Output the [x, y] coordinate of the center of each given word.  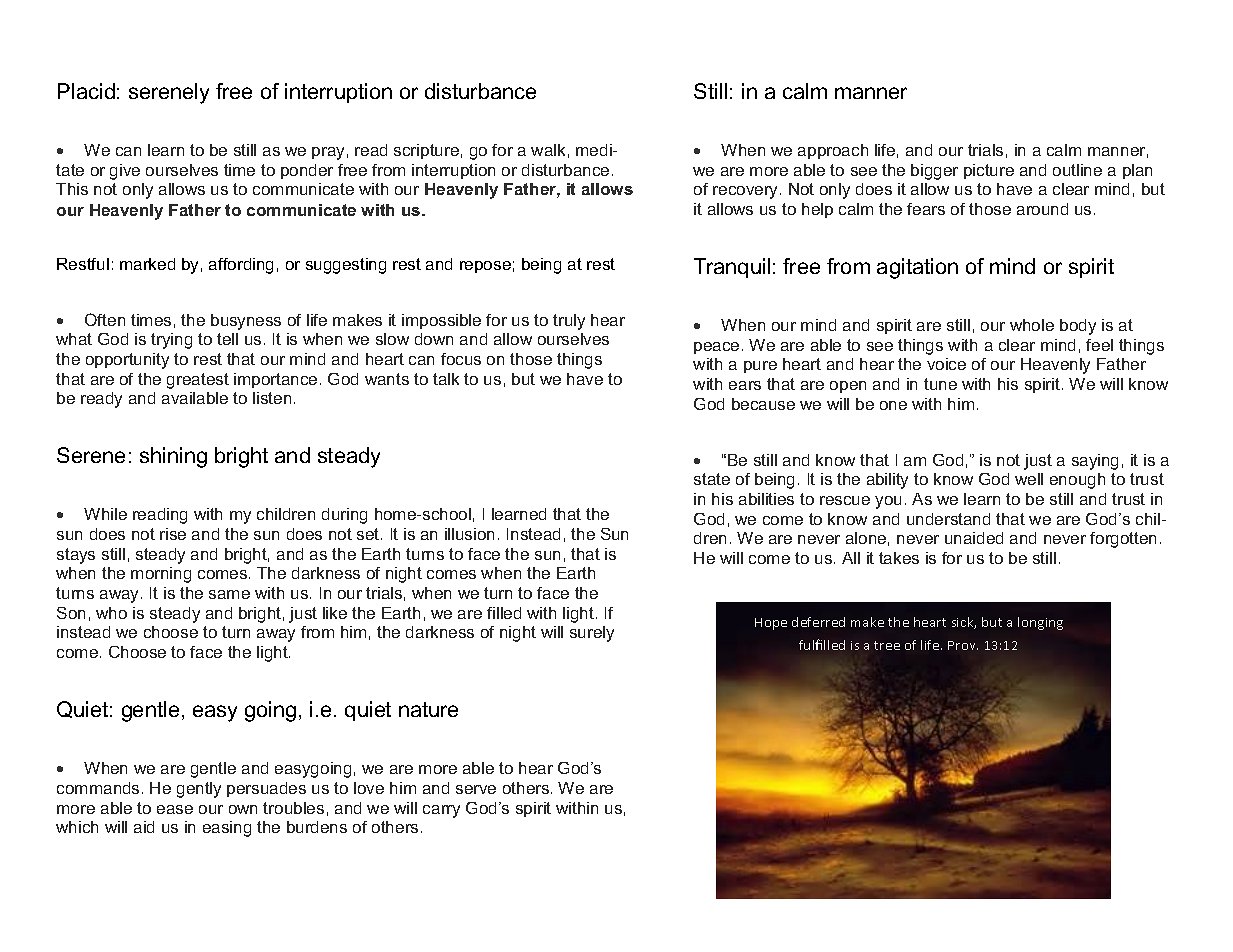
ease [175, 809]
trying [171, 341]
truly [569, 322]
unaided [974, 538]
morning [161, 575]
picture [989, 171]
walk [548, 150]
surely [592, 634]
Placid [86, 91]
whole [1032, 325]
